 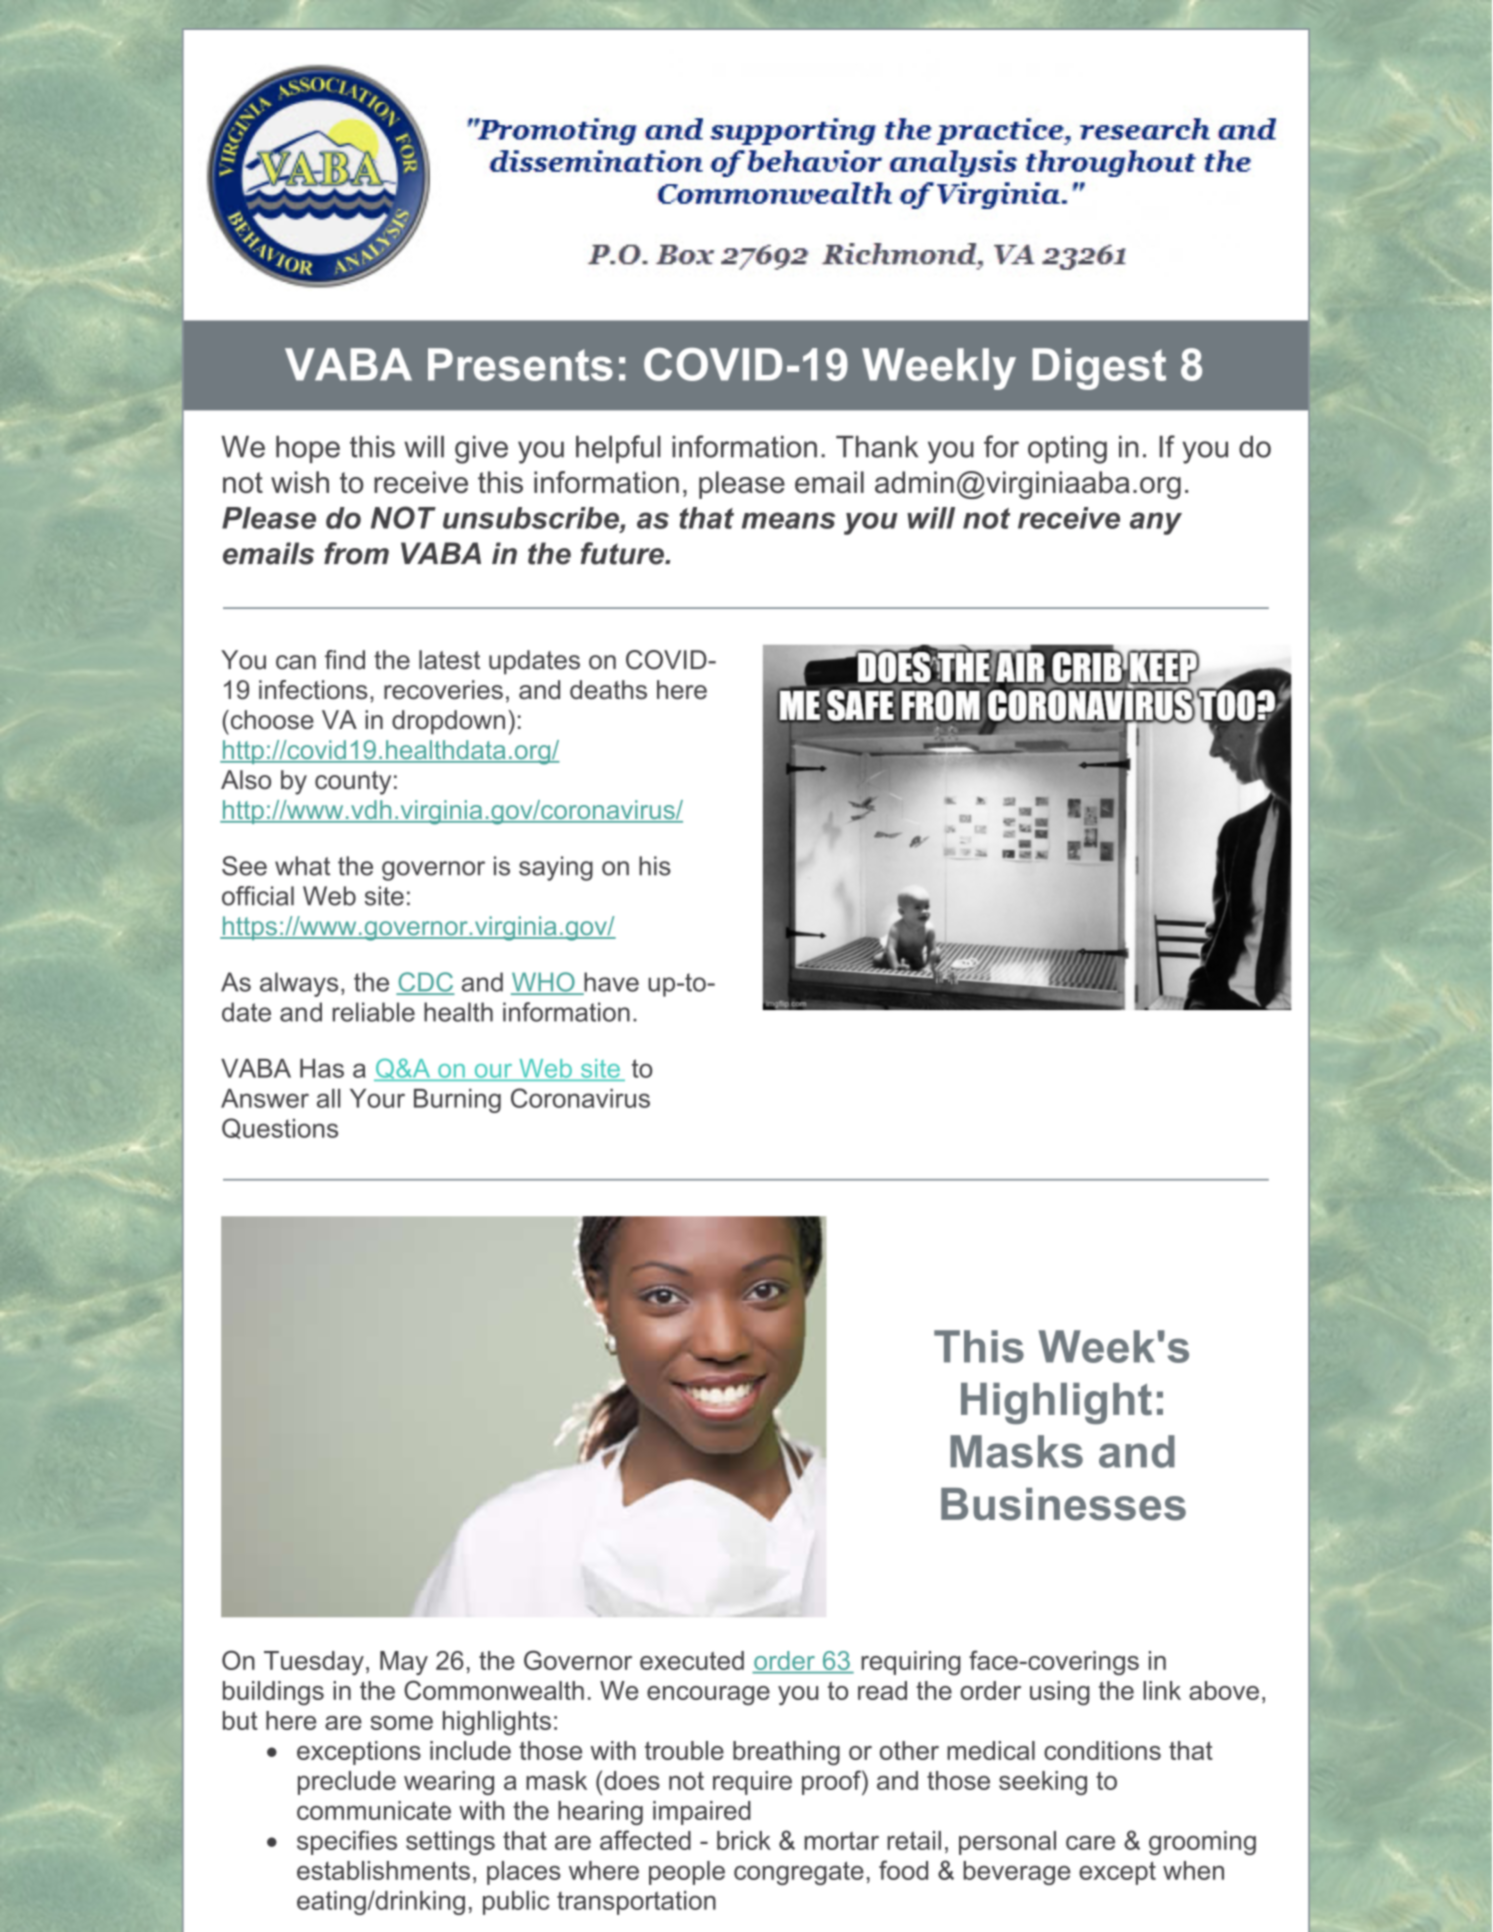 What do you see at coordinates (1063, 1504) in the screenshot?
I see `Businesses` at bounding box center [1063, 1504].
